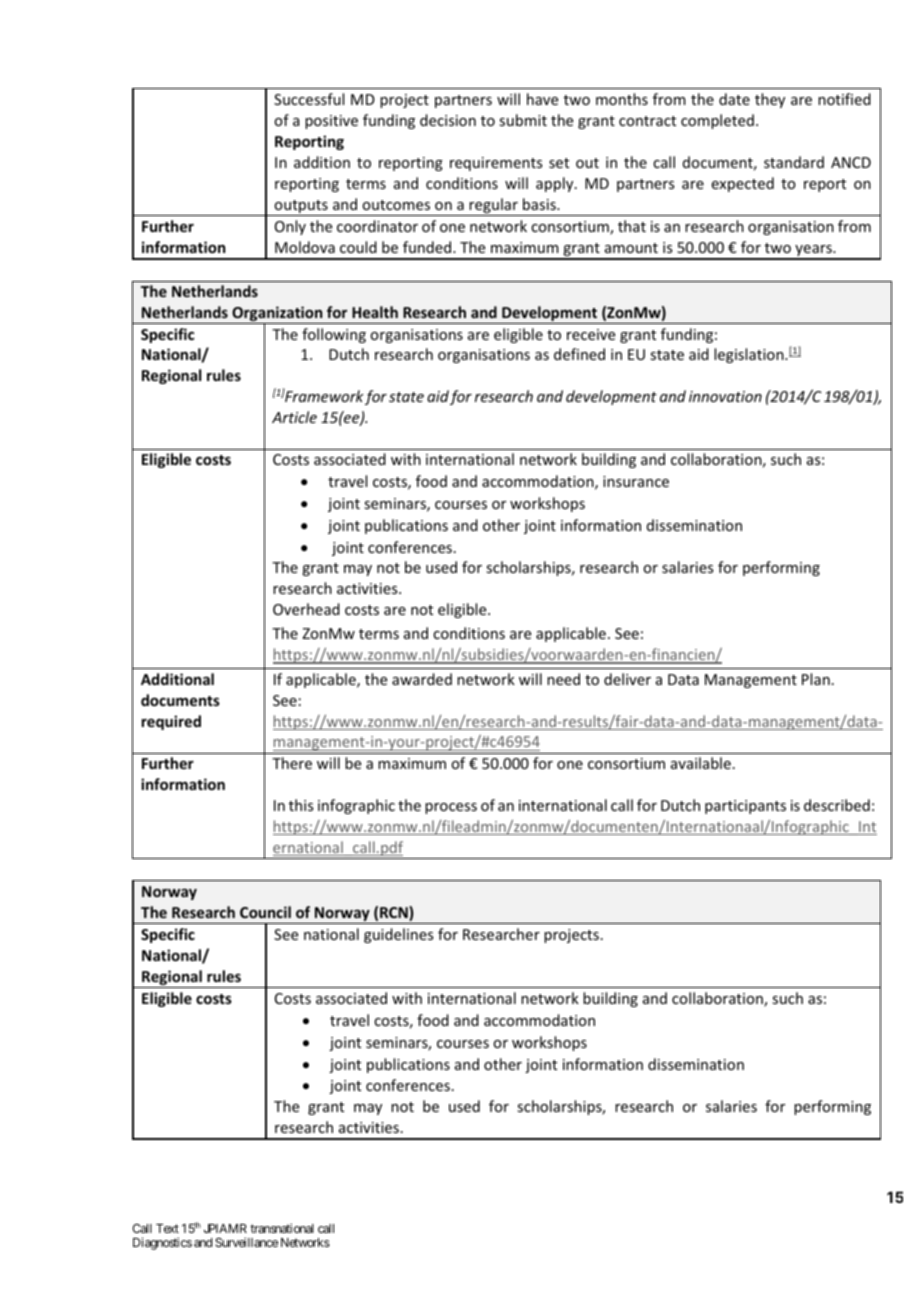  What do you see at coordinates (309, 99) in the page?
I see `Successful` at bounding box center [309, 99].
